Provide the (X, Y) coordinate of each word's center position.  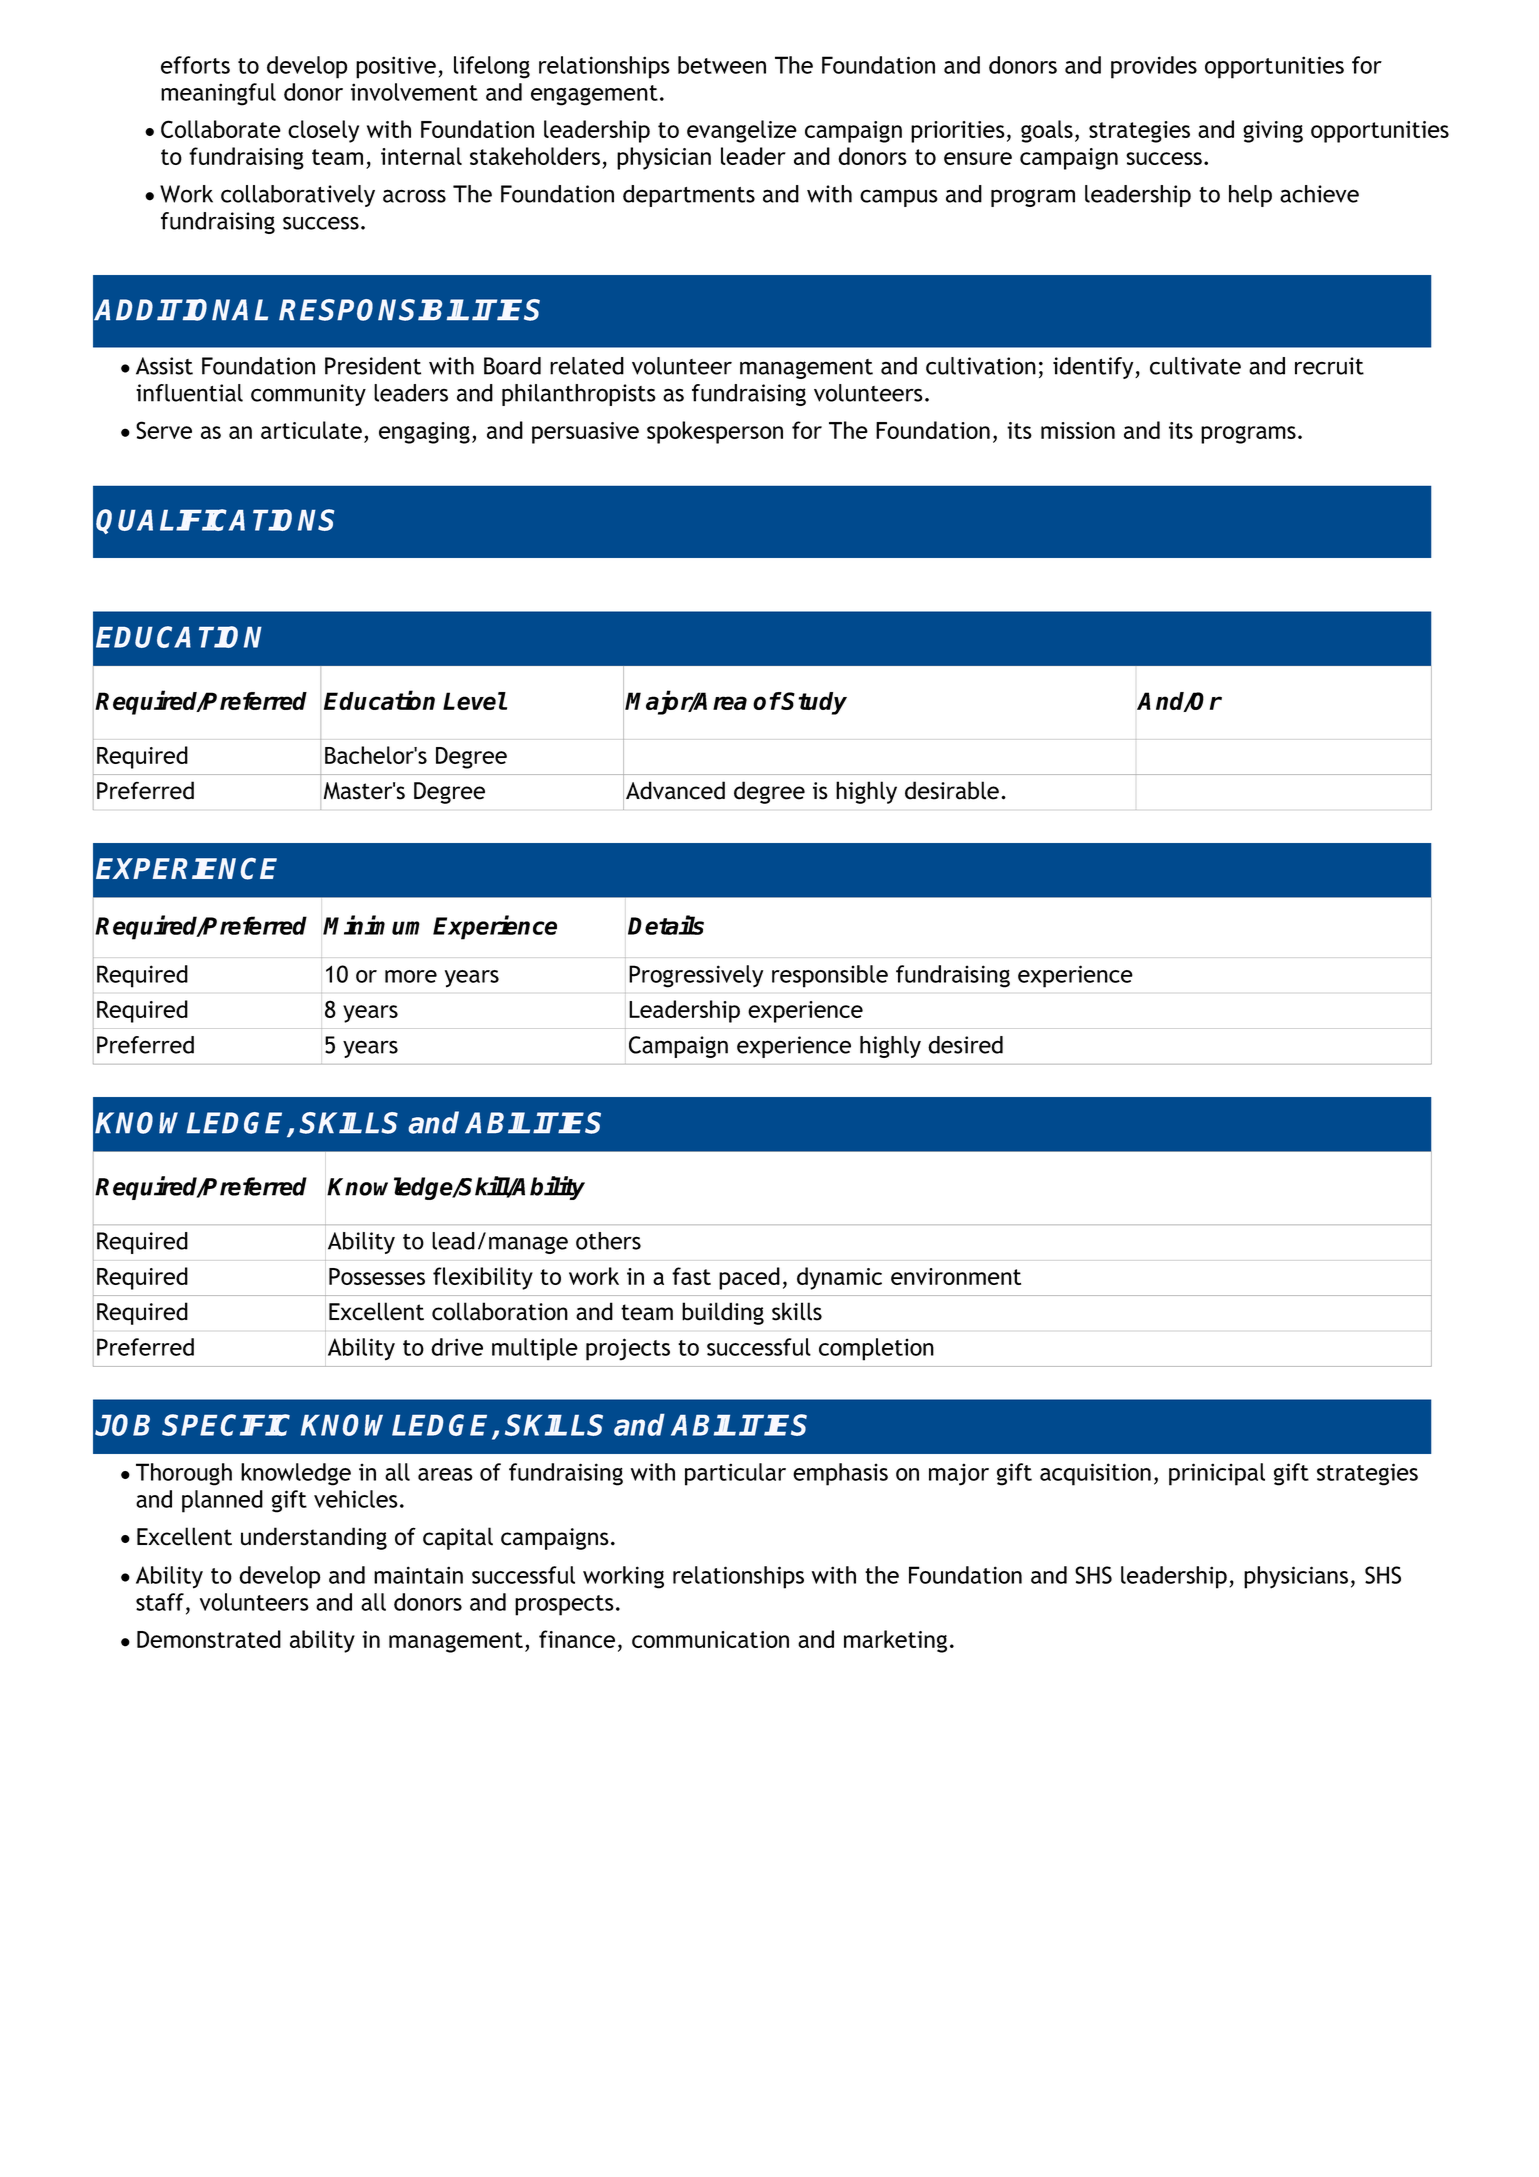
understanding (314, 1538)
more (411, 976)
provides (1154, 67)
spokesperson (715, 432)
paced (749, 1278)
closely (323, 131)
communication (710, 1639)
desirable (952, 790)
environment (956, 1276)
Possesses (377, 1276)
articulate (311, 430)
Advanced (675, 790)
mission (1078, 430)
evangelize (742, 131)
